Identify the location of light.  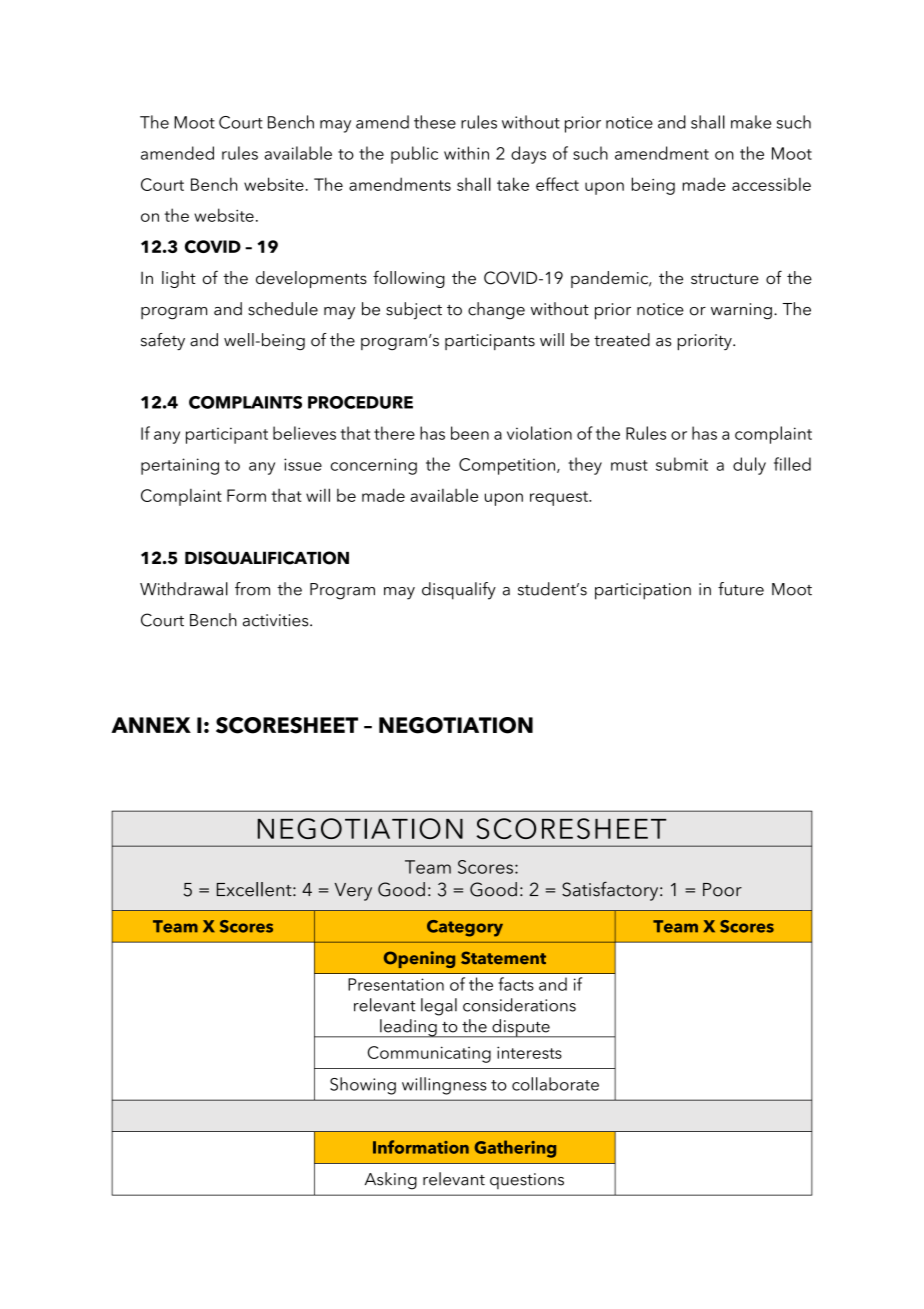
(179, 279).
